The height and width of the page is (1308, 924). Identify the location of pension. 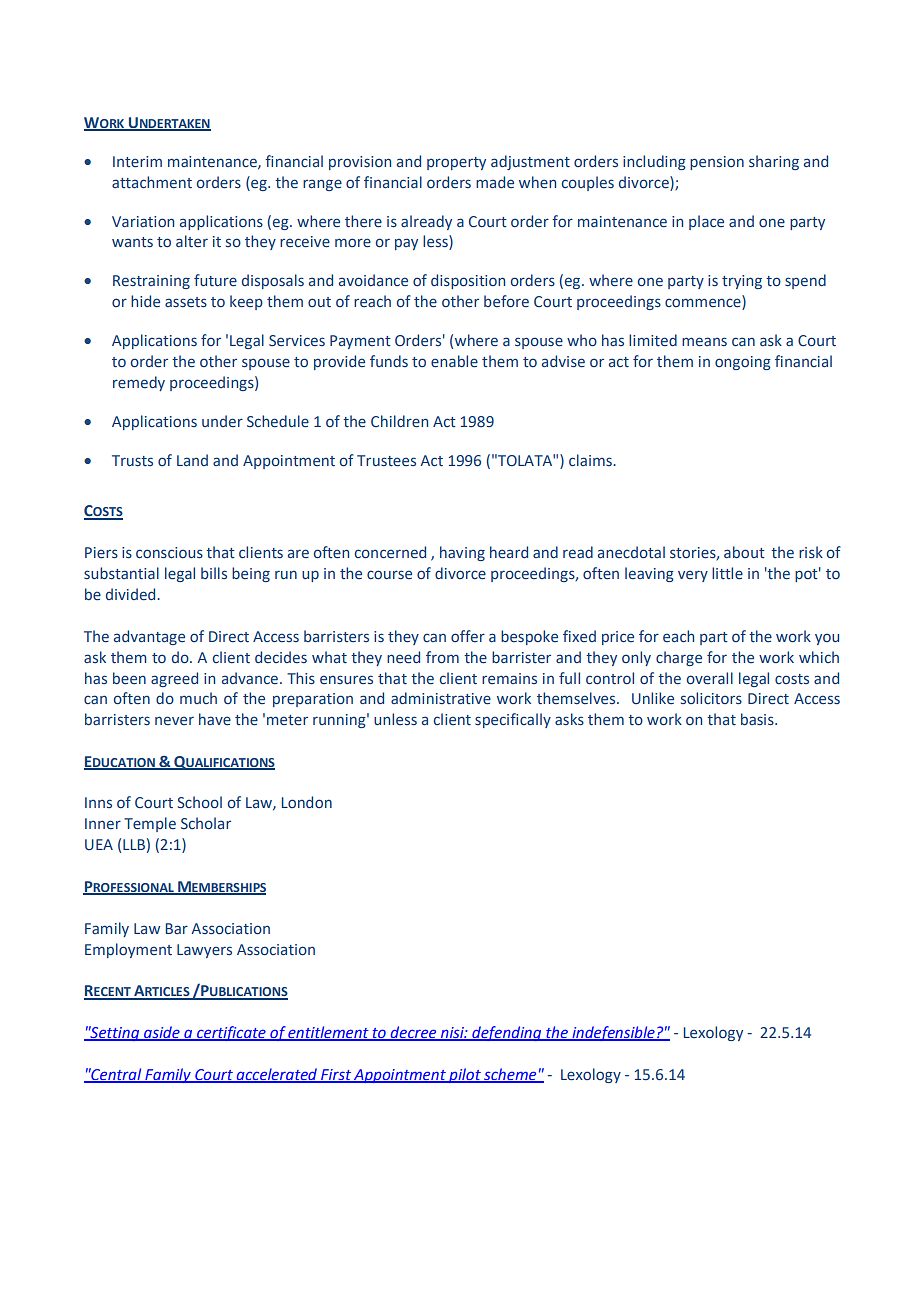
(717, 163).
